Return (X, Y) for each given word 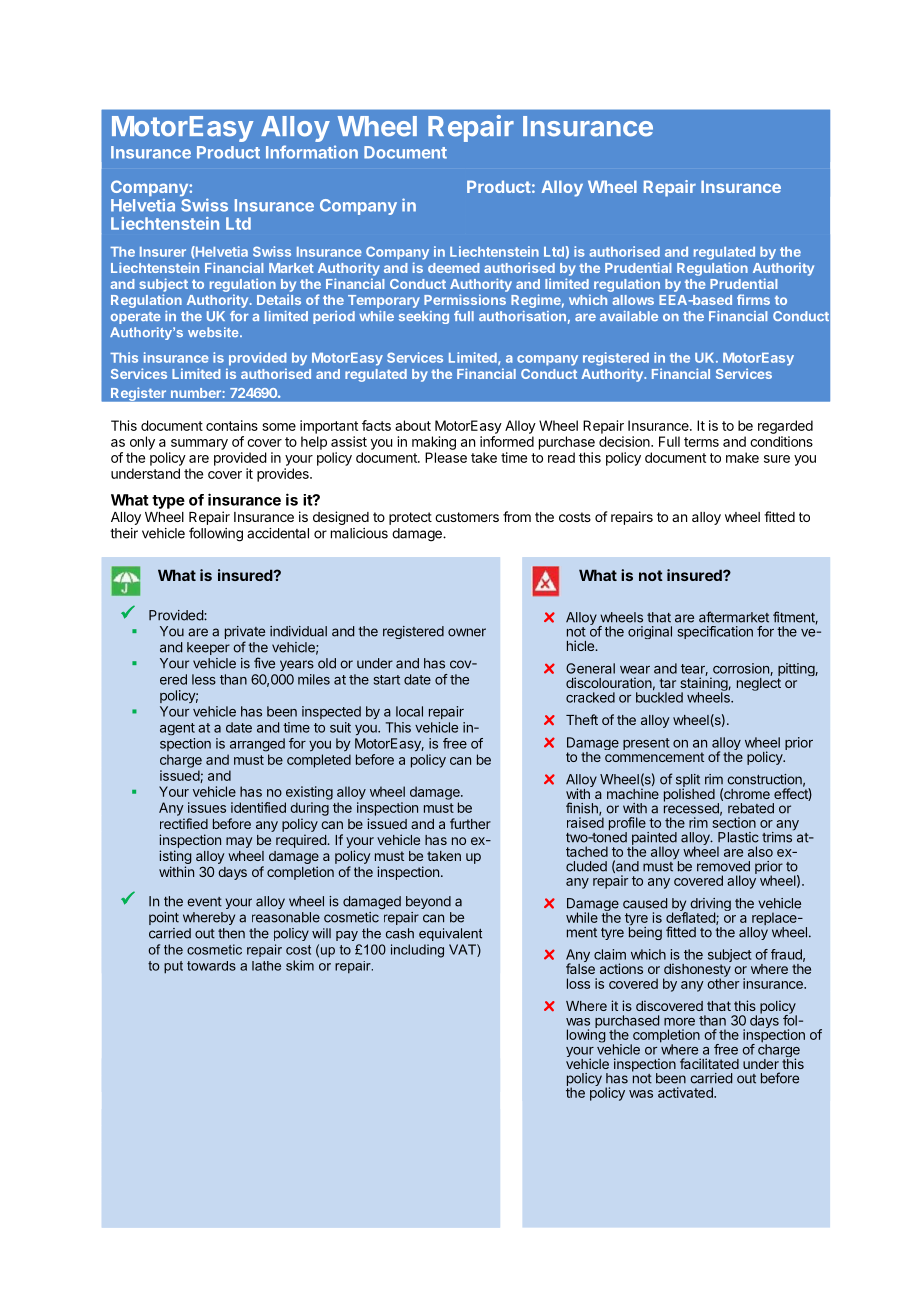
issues (207, 807)
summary (199, 444)
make (742, 457)
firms (753, 299)
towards (211, 966)
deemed (453, 268)
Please (446, 457)
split (688, 782)
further (470, 823)
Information (312, 152)
